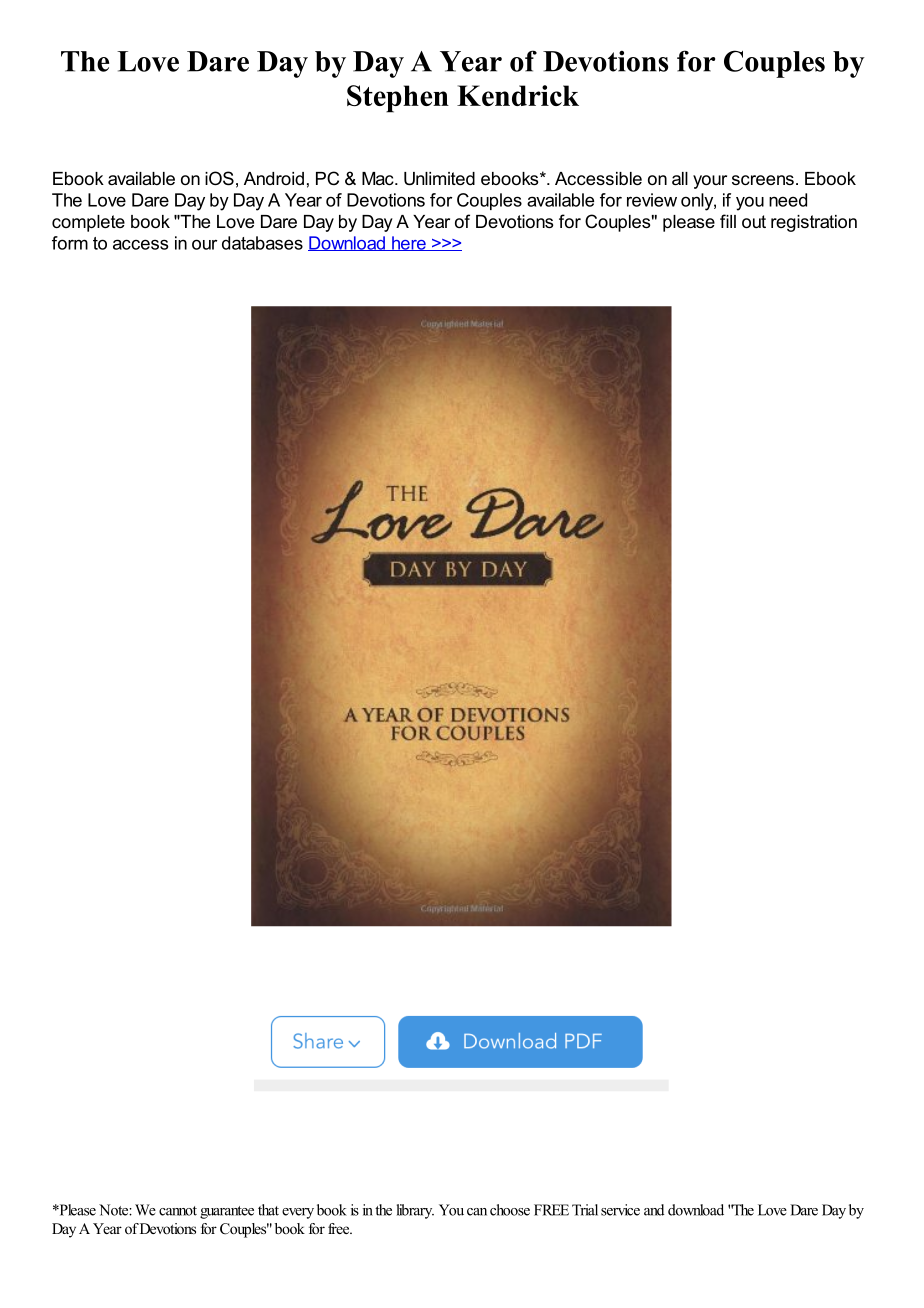  I want to click on here, so click(409, 243).
